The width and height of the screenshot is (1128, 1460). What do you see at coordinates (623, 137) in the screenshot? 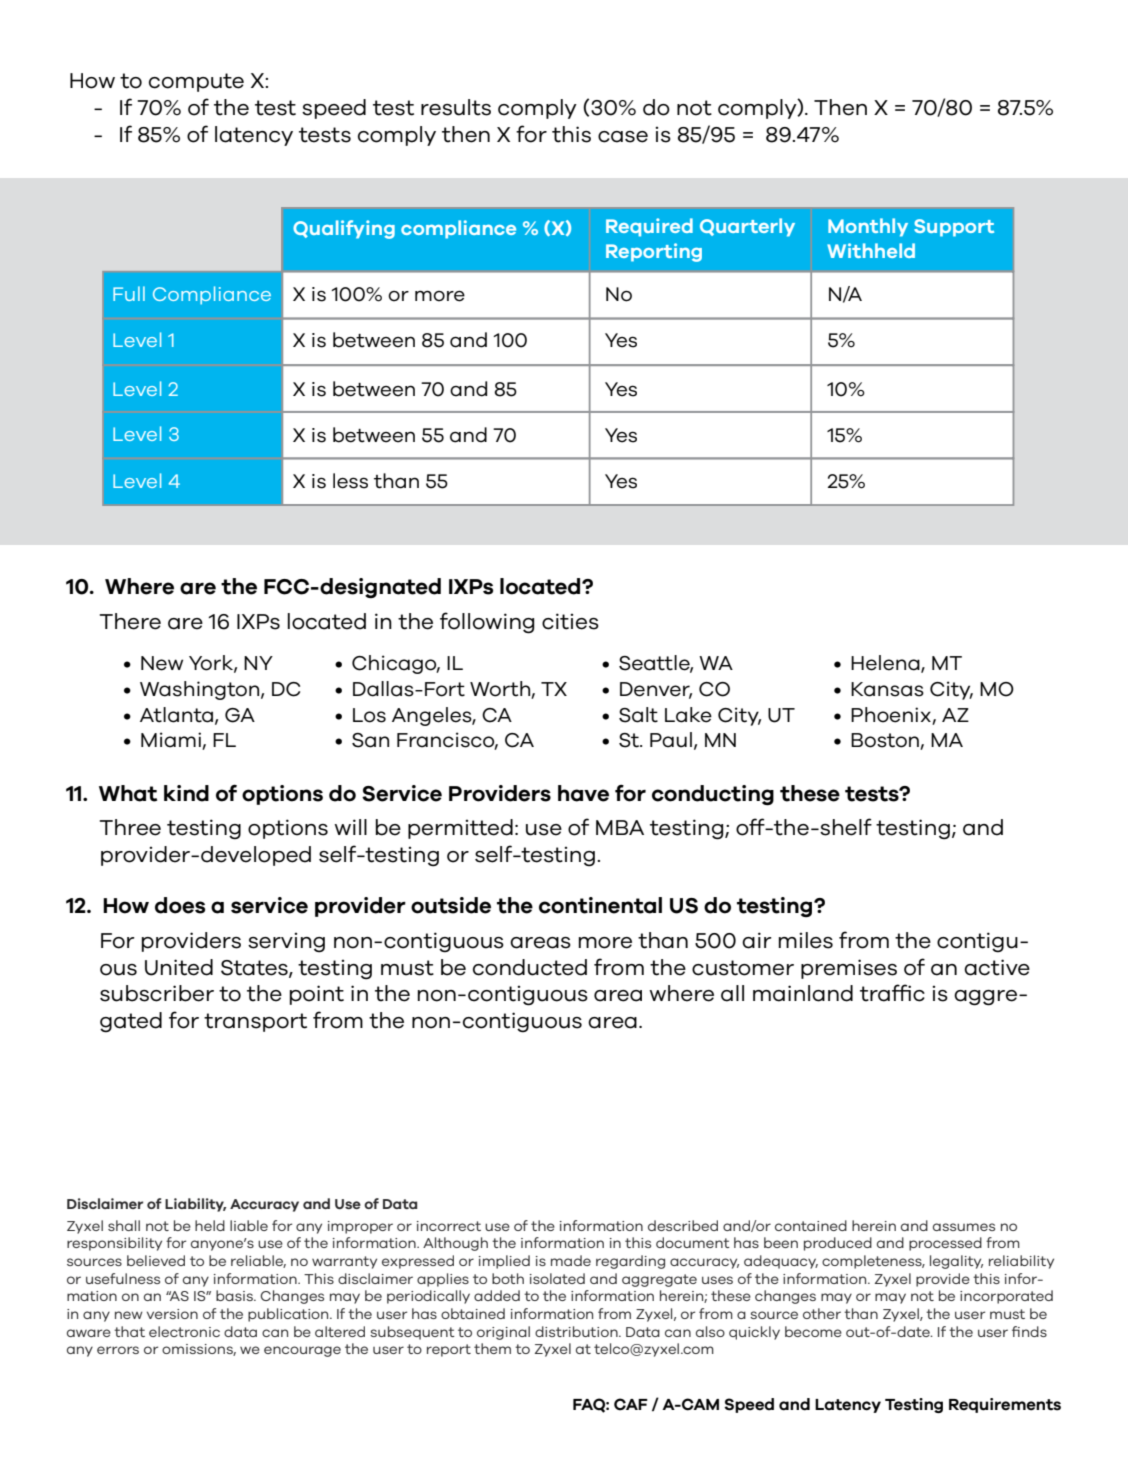
I see `case` at bounding box center [623, 137].
